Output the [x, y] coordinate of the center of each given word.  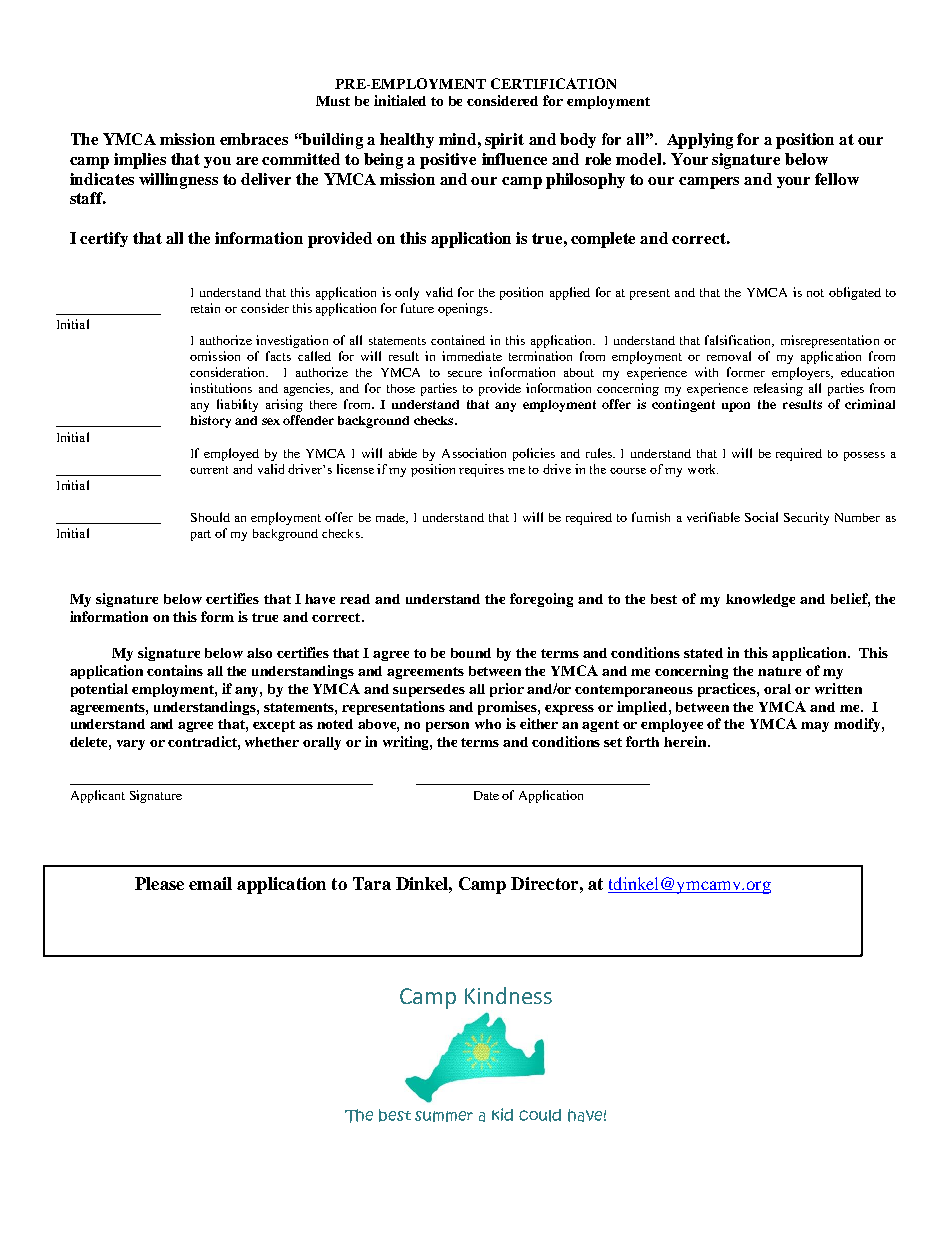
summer [444, 1116]
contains [175, 670]
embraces [254, 139]
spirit [504, 141]
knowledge [760, 600]
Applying [700, 141]
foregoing [541, 600]
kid [502, 1114]
